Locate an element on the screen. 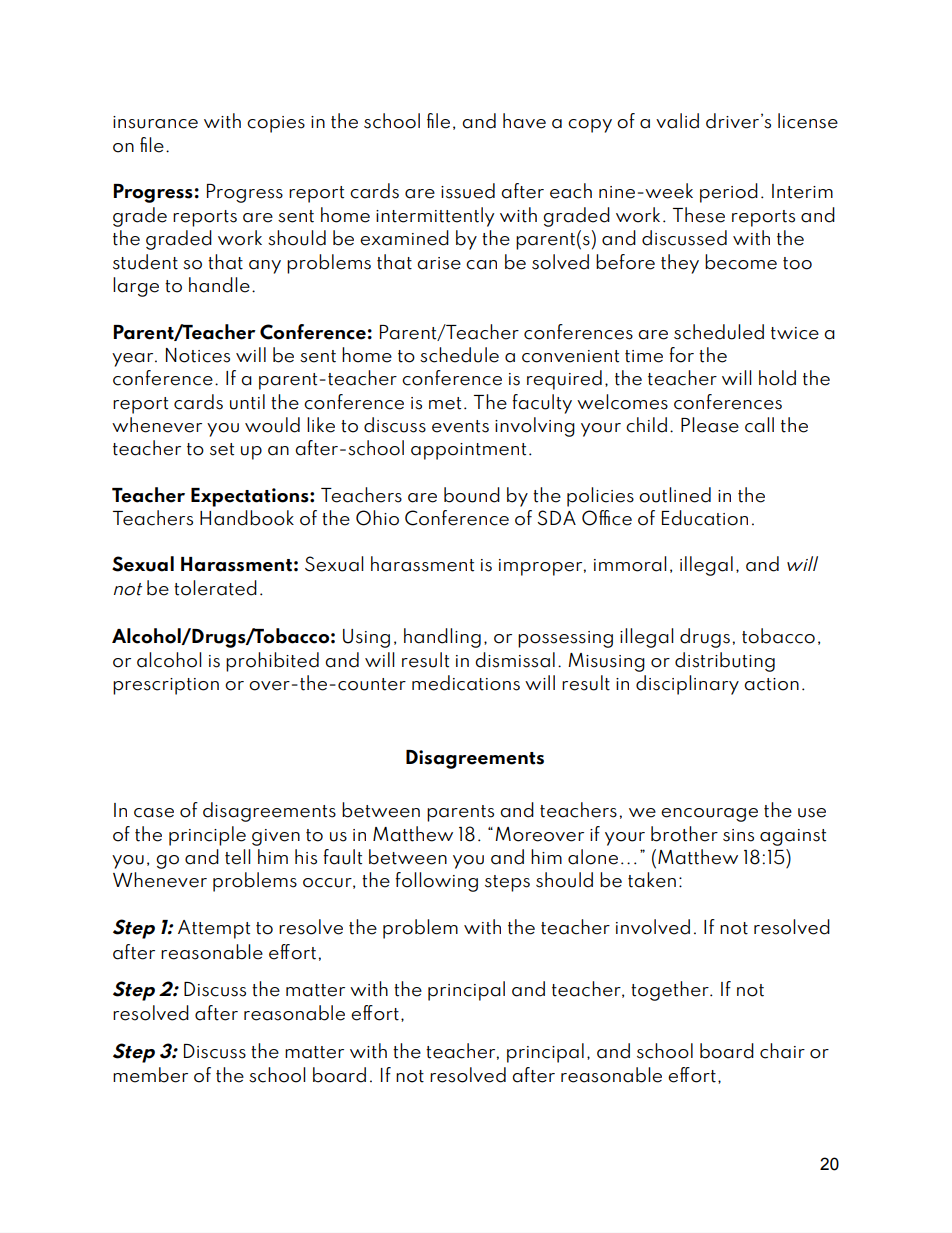 This screenshot has height=1233, width=952. chair is located at coordinates (782, 1051).
